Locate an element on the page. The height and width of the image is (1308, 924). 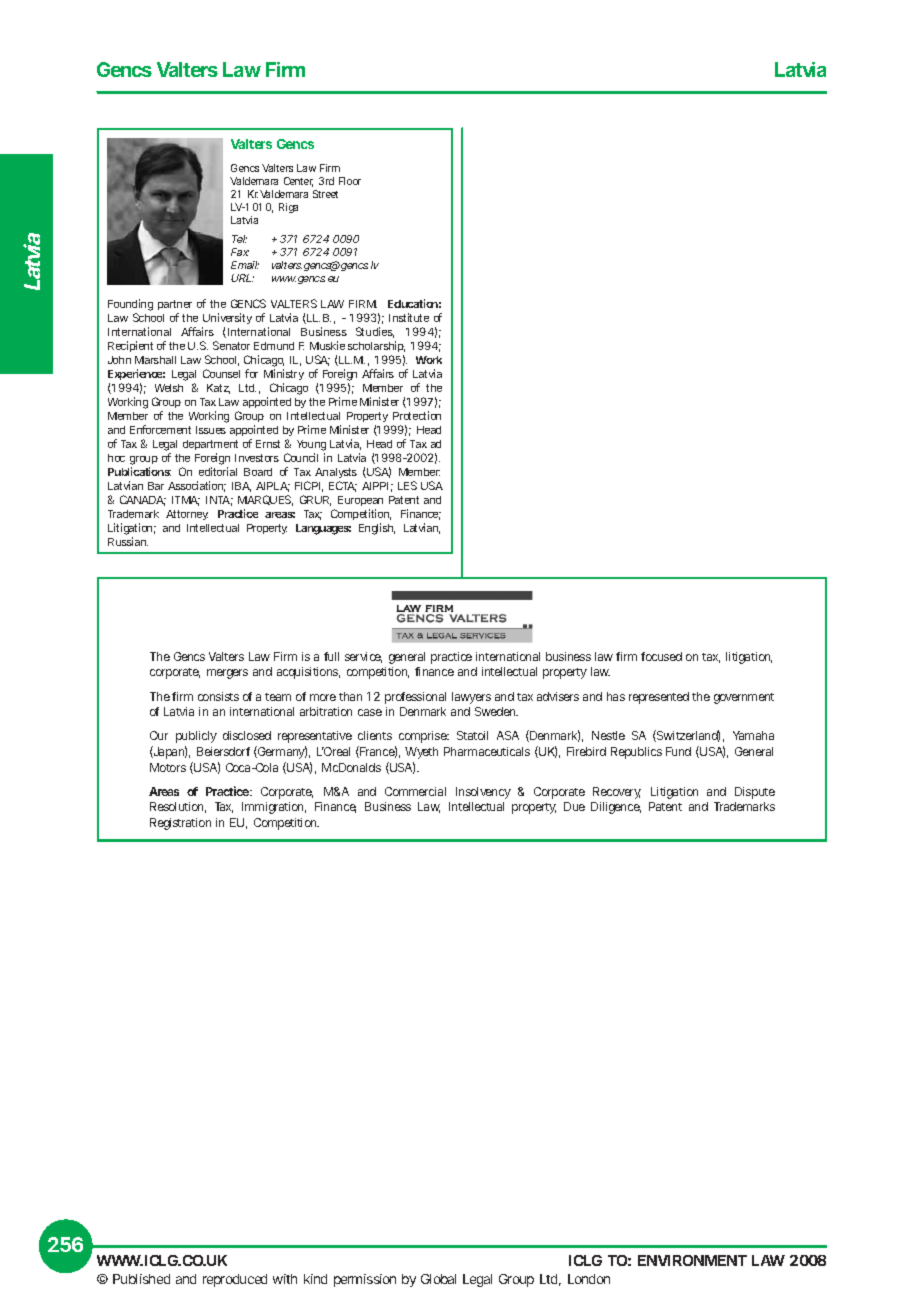
service is located at coordinates (363, 657).
